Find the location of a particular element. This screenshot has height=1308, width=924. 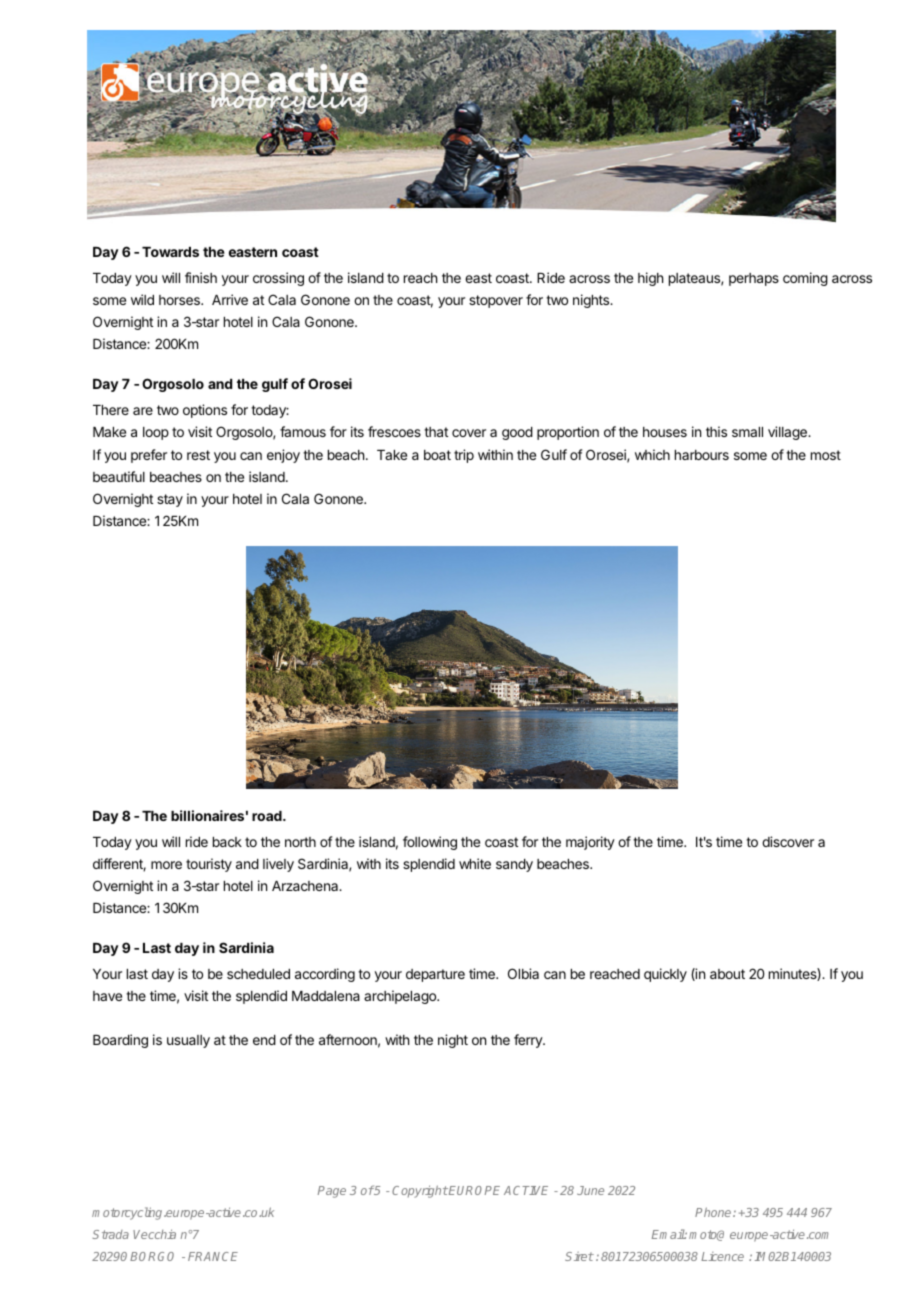

following is located at coordinates (430, 843).
